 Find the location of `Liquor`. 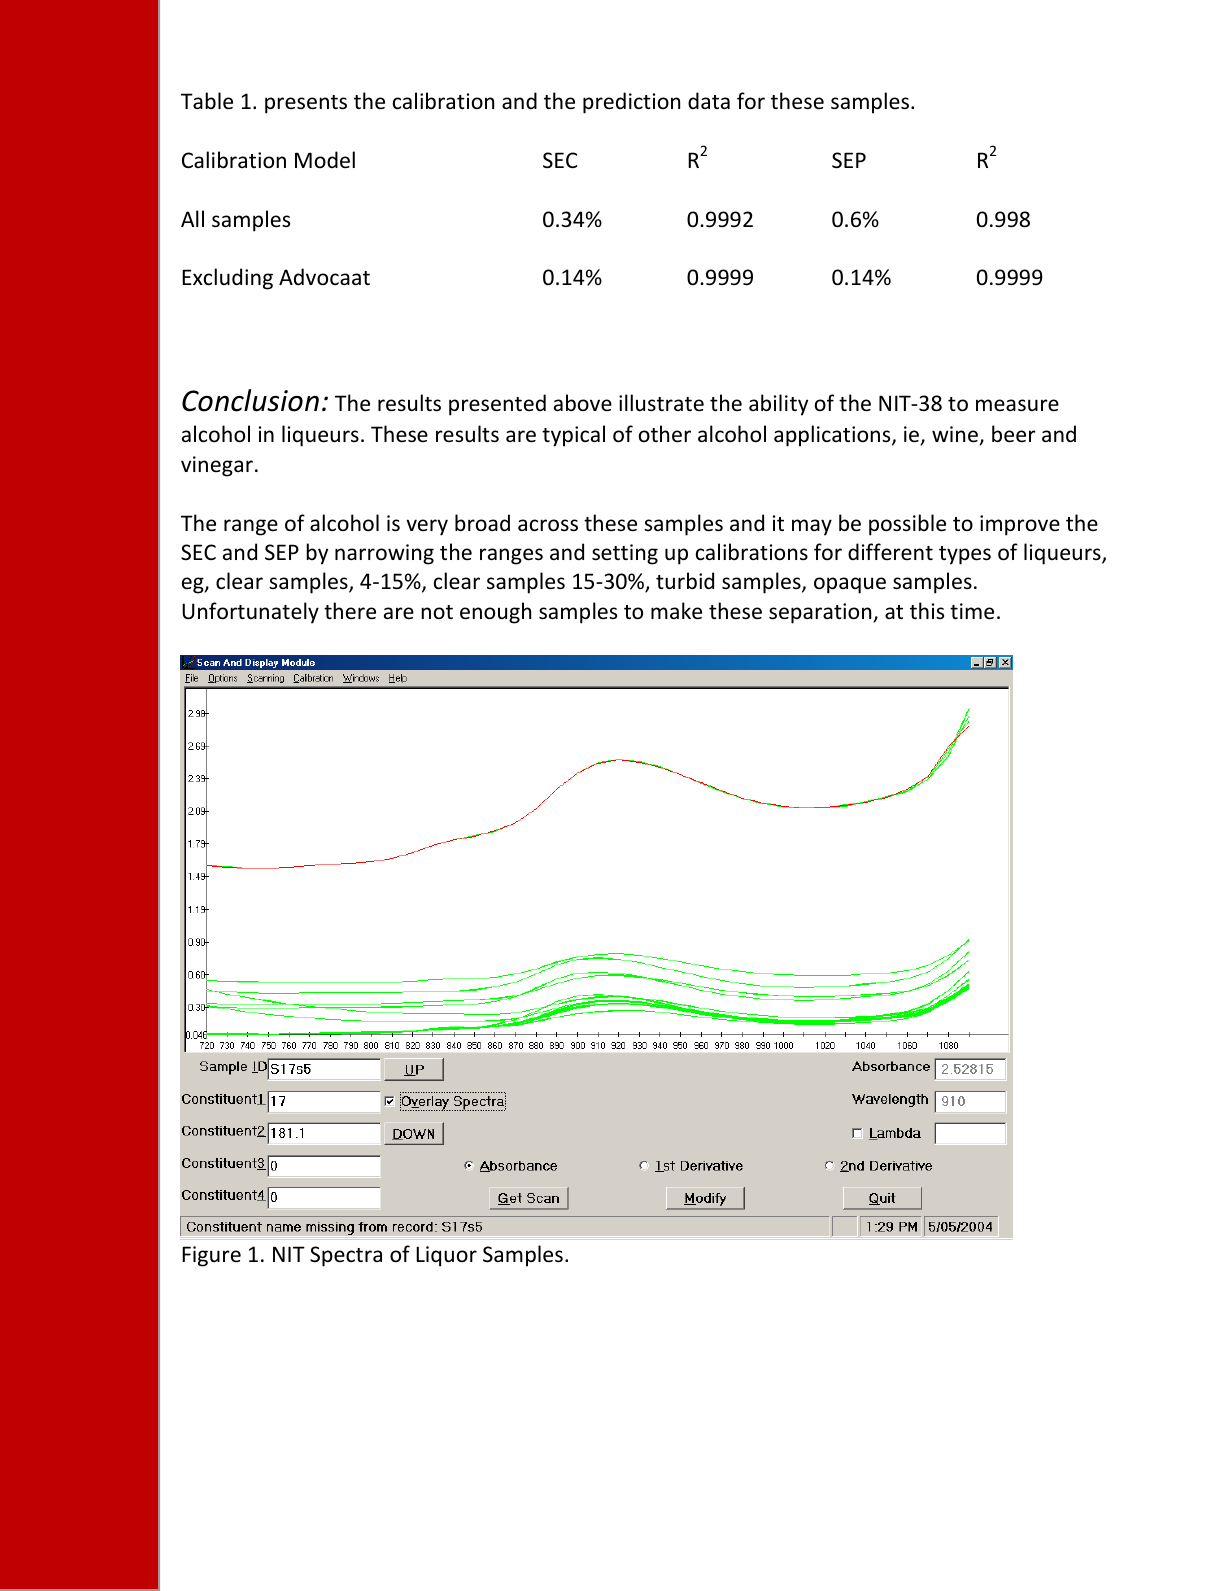

Liquor is located at coordinates (446, 1256).
